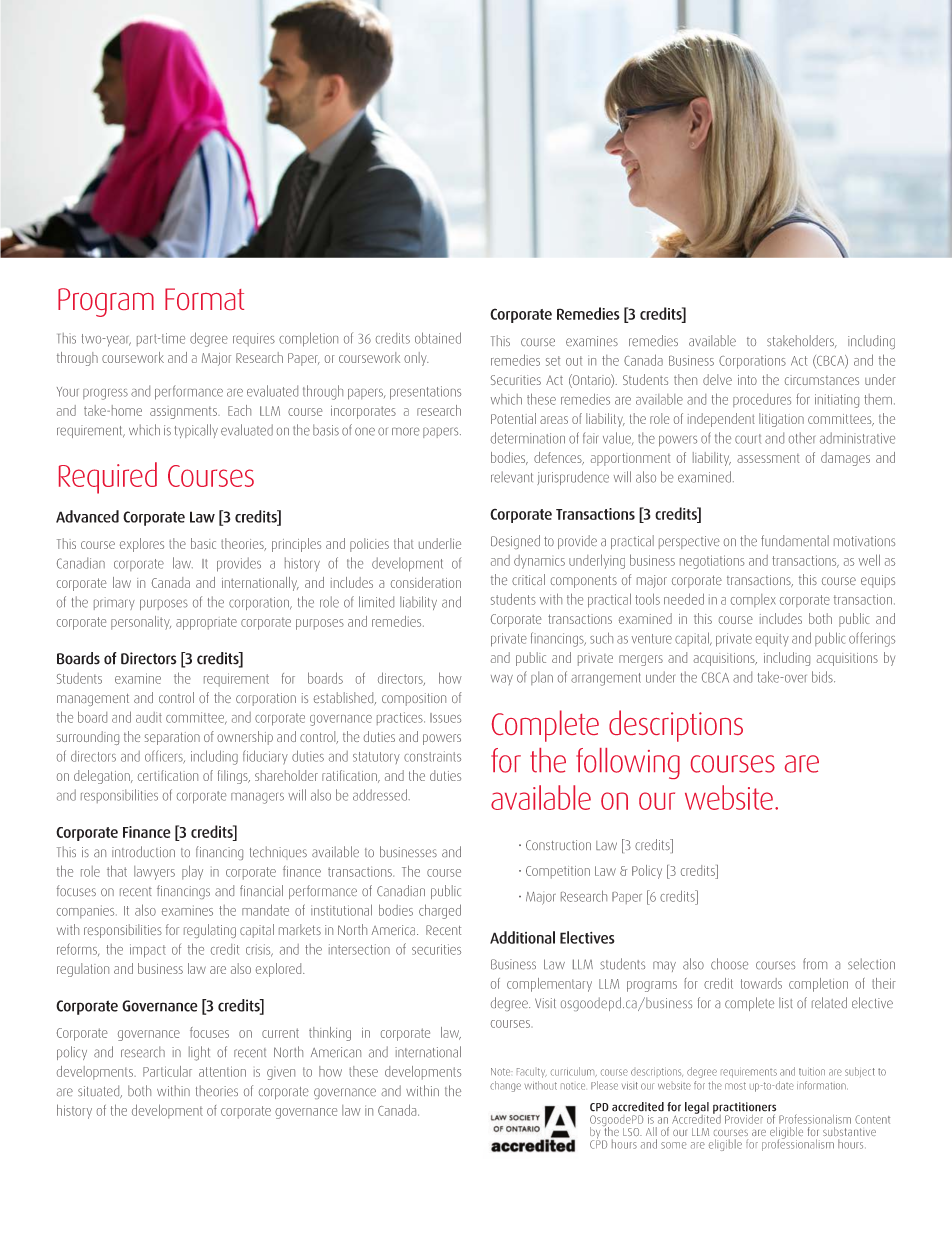 The height and width of the document is (1233, 952). I want to click on only, so click(416, 359).
